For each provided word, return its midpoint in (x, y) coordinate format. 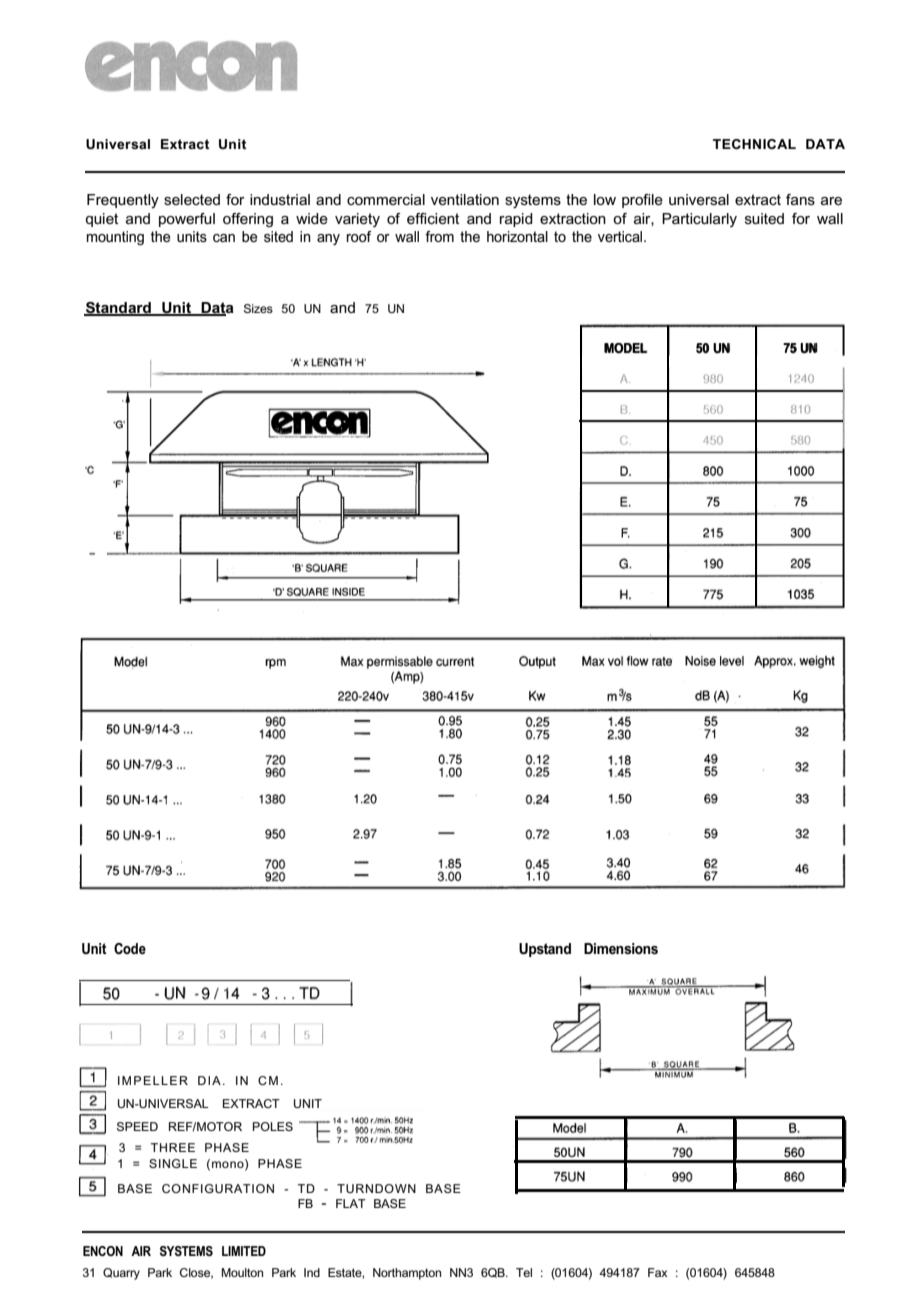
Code (130, 948)
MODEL (626, 348)
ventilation (465, 199)
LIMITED (244, 1251)
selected (192, 199)
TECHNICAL (754, 144)
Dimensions (621, 948)
